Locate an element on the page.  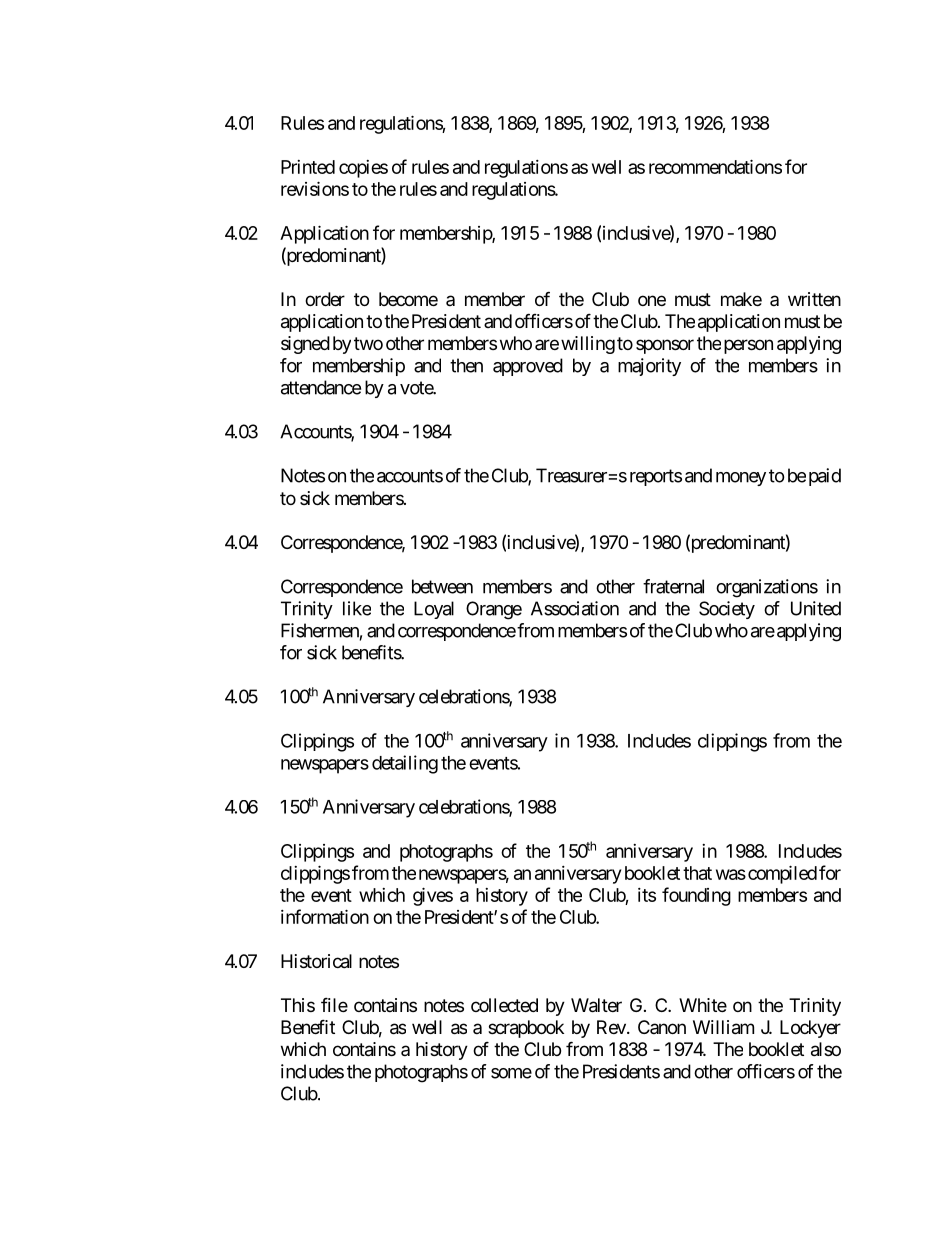
Walter is located at coordinates (596, 1005).
